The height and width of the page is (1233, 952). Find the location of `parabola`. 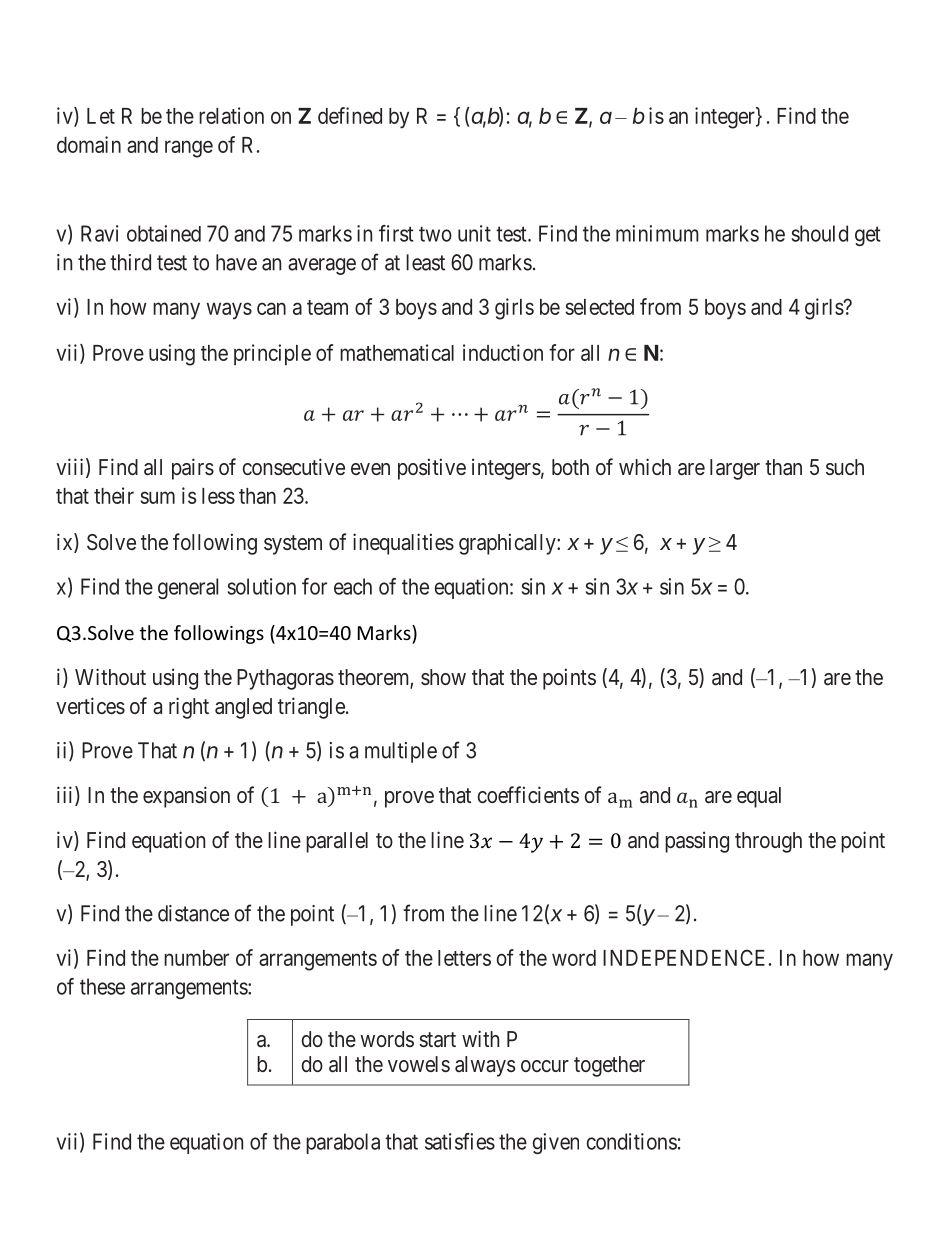

parabola is located at coordinates (343, 1143).
